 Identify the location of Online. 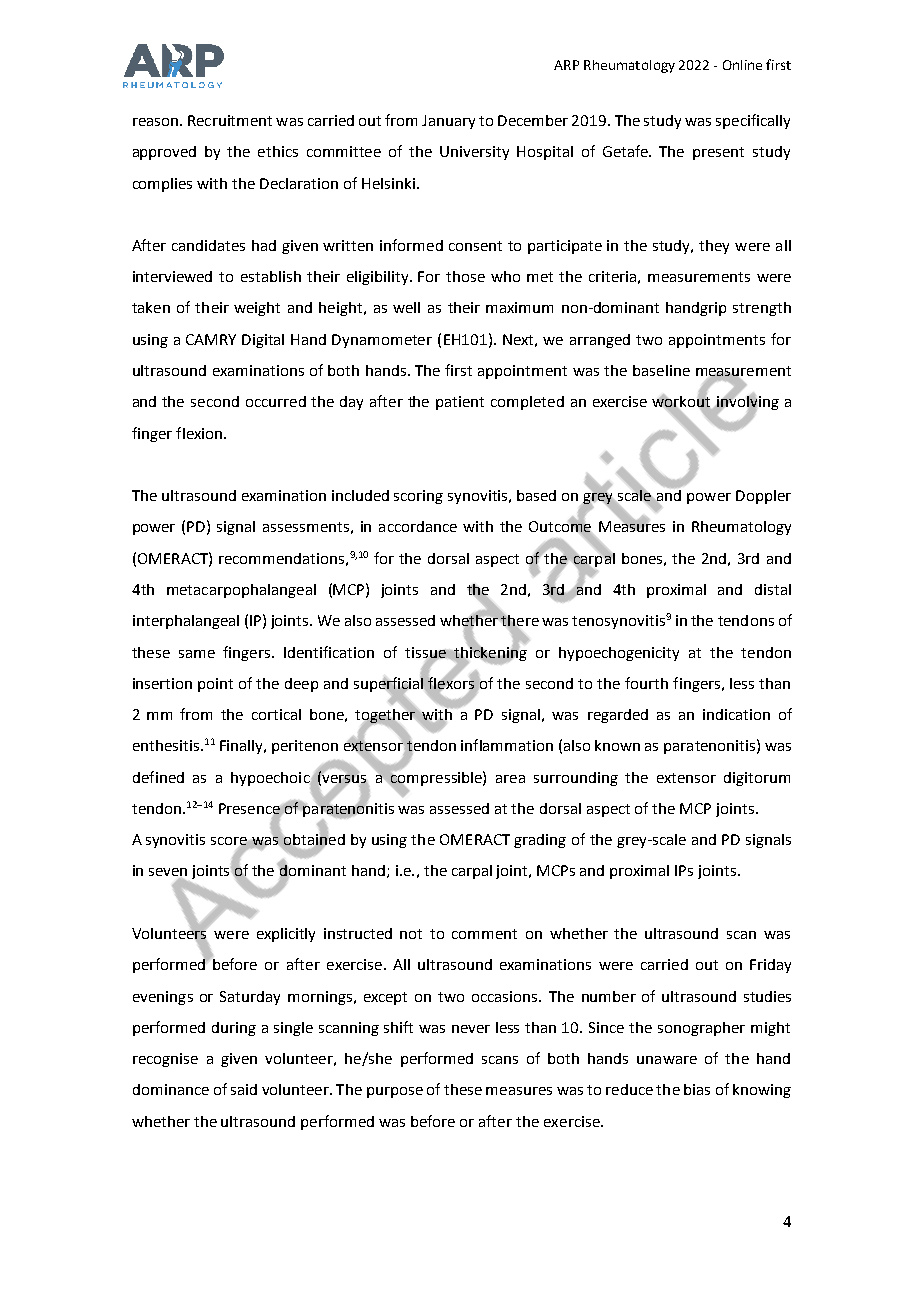
(742, 65).
